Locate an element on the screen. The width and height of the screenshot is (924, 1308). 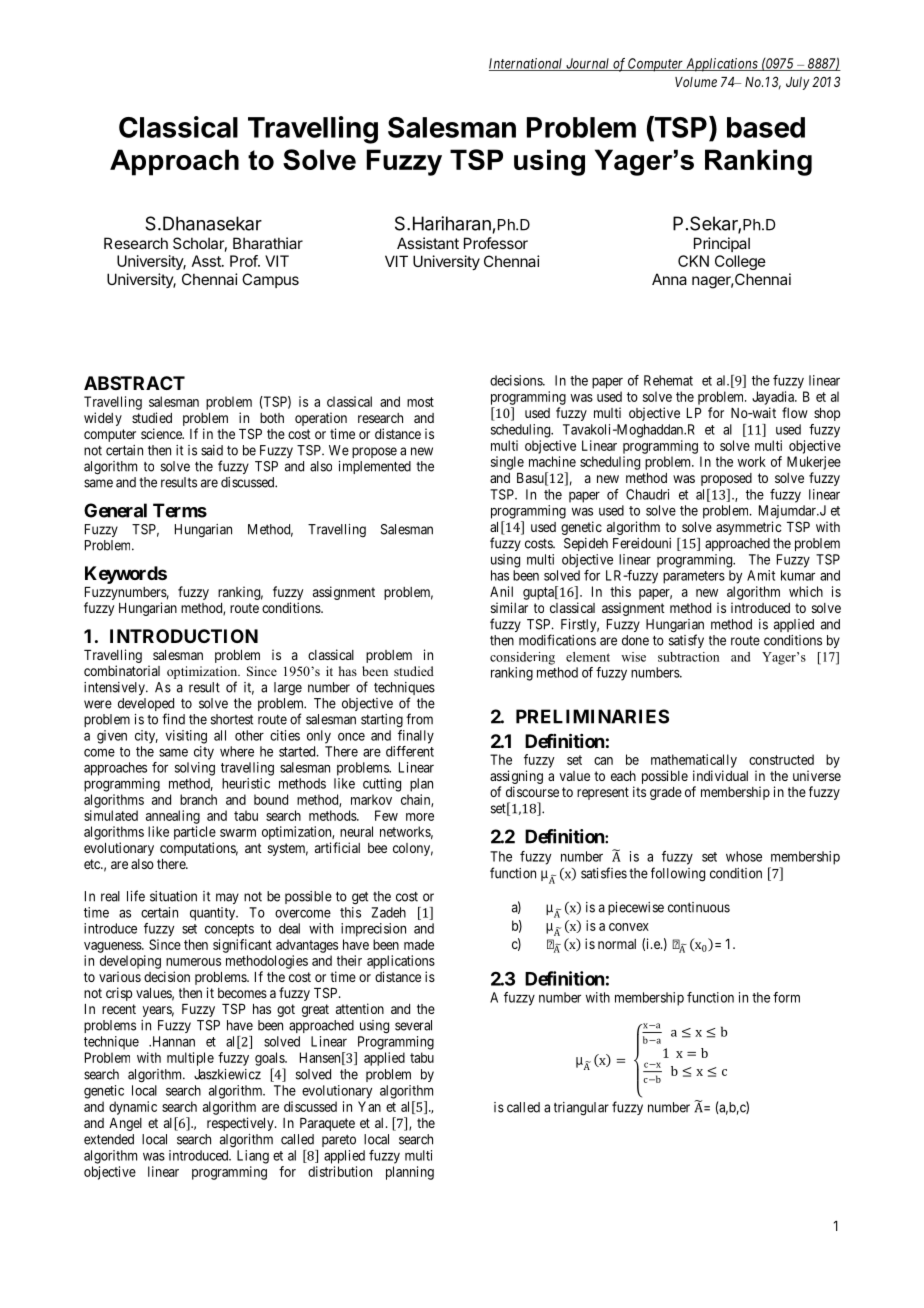
based is located at coordinates (766, 127).
